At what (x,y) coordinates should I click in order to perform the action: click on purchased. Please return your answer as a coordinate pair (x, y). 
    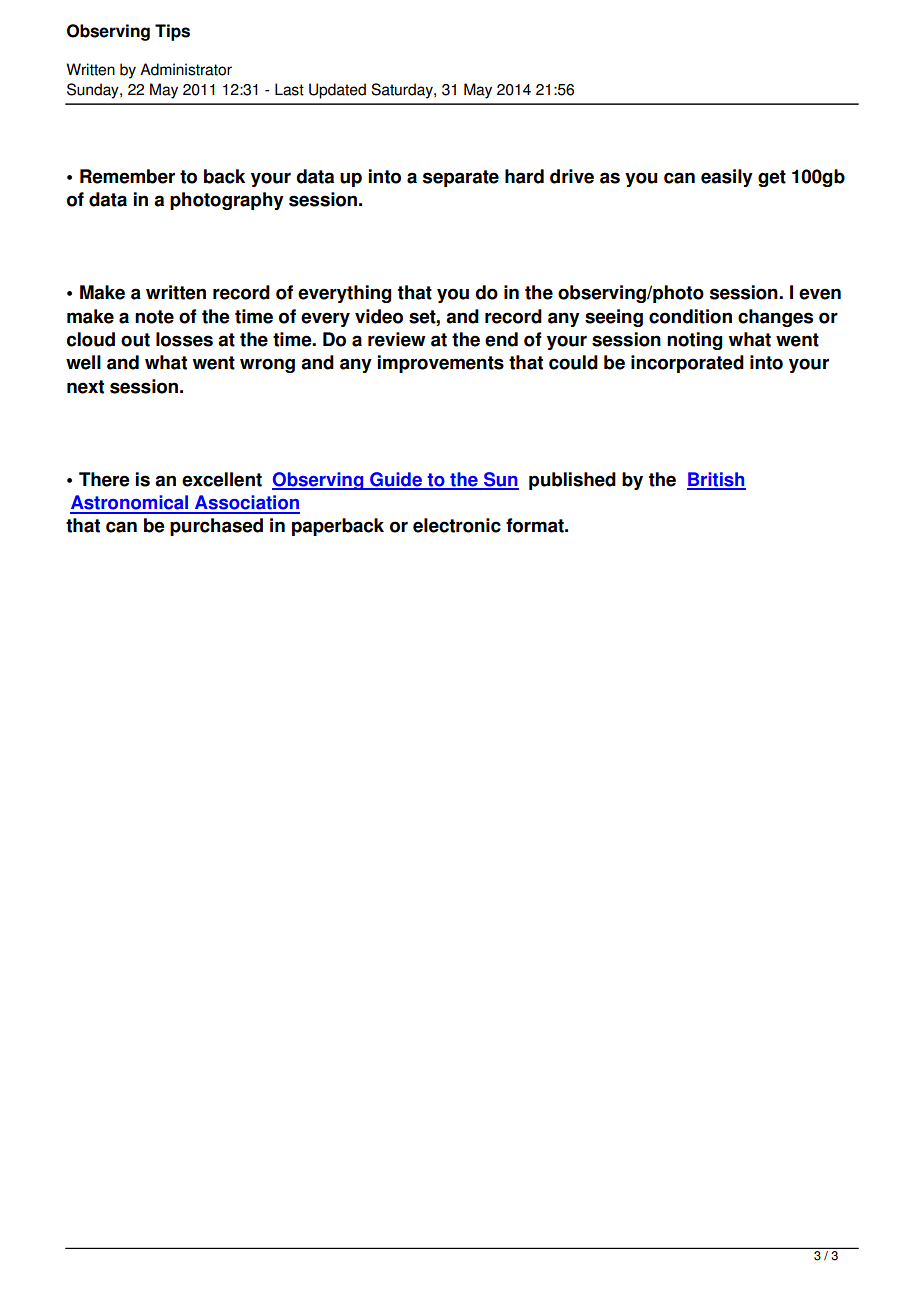
    Looking at the image, I should click on (216, 527).
